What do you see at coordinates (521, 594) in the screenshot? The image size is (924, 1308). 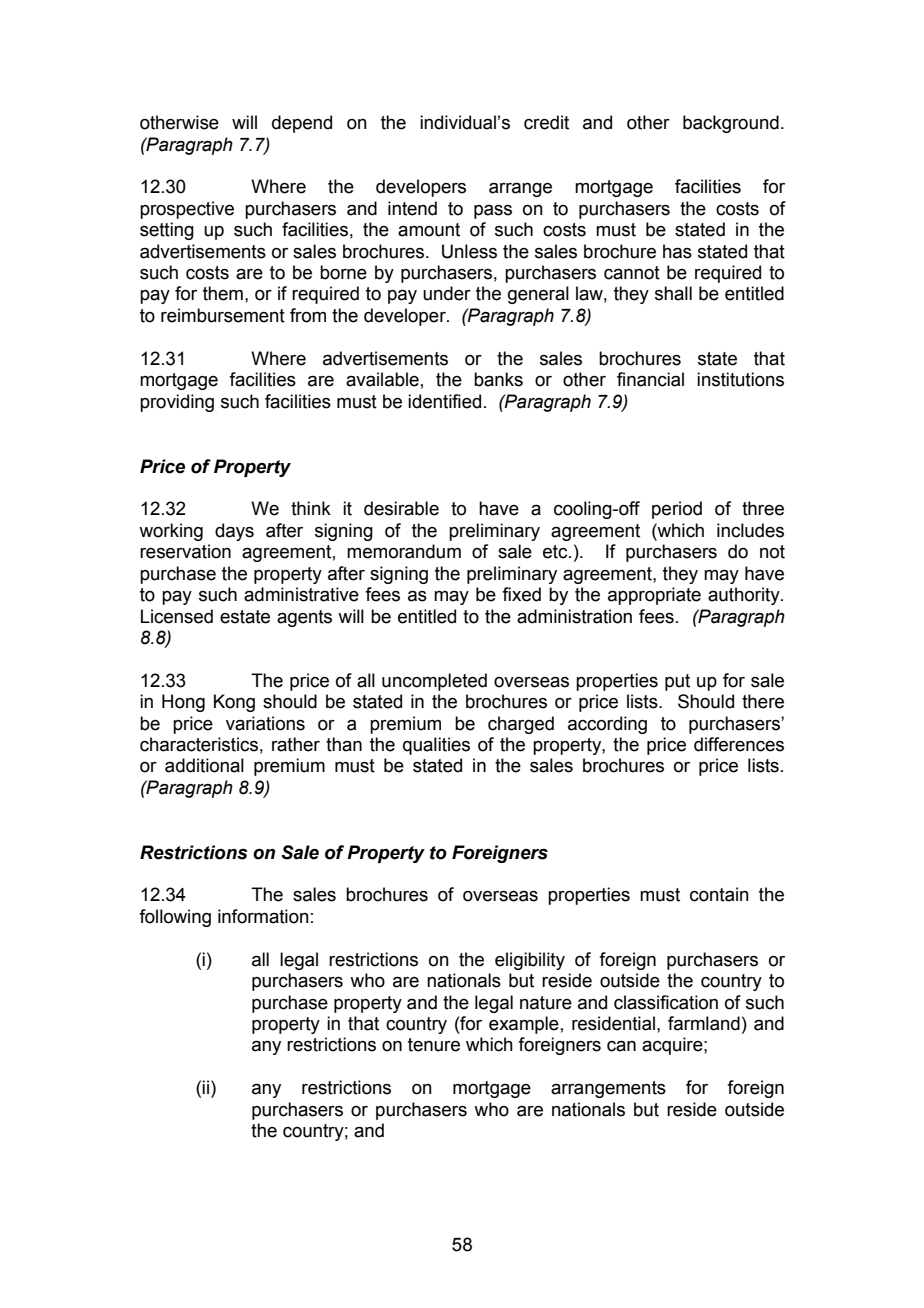 I see `fixed` at bounding box center [521, 594].
